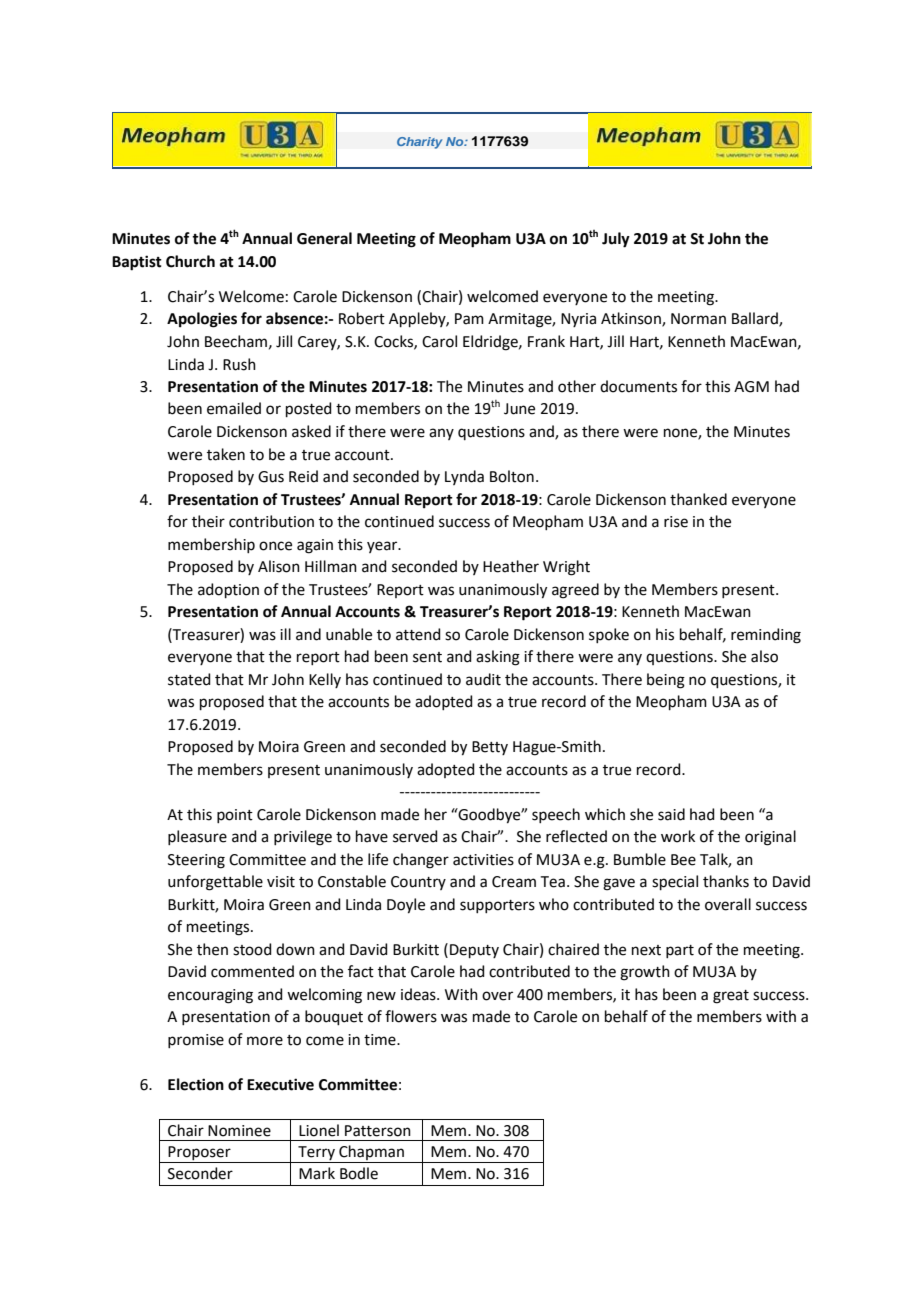  What do you see at coordinates (420, 143) in the screenshot?
I see `Charity` at bounding box center [420, 143].
